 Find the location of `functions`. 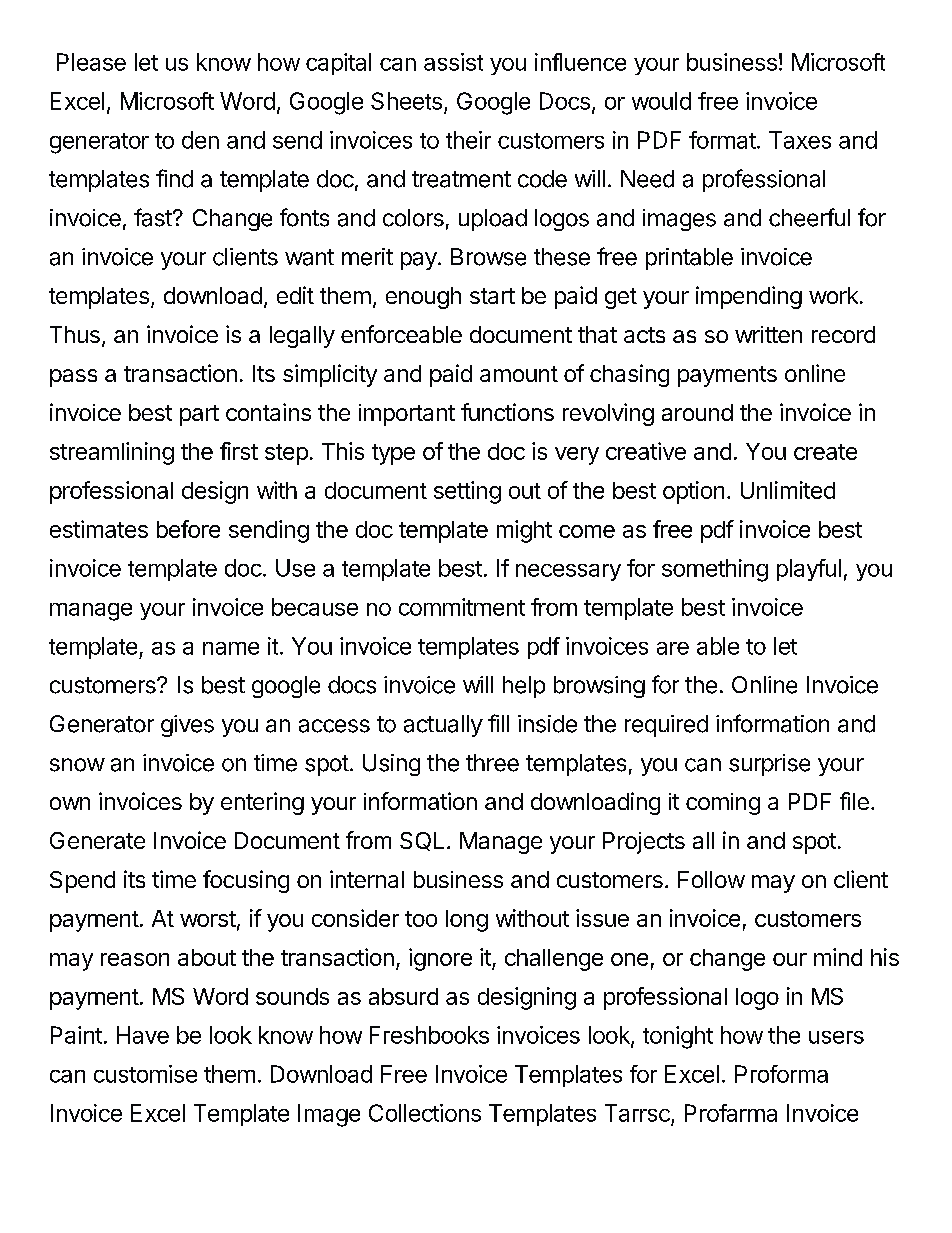

functions is located at coordinates (507, 412).
